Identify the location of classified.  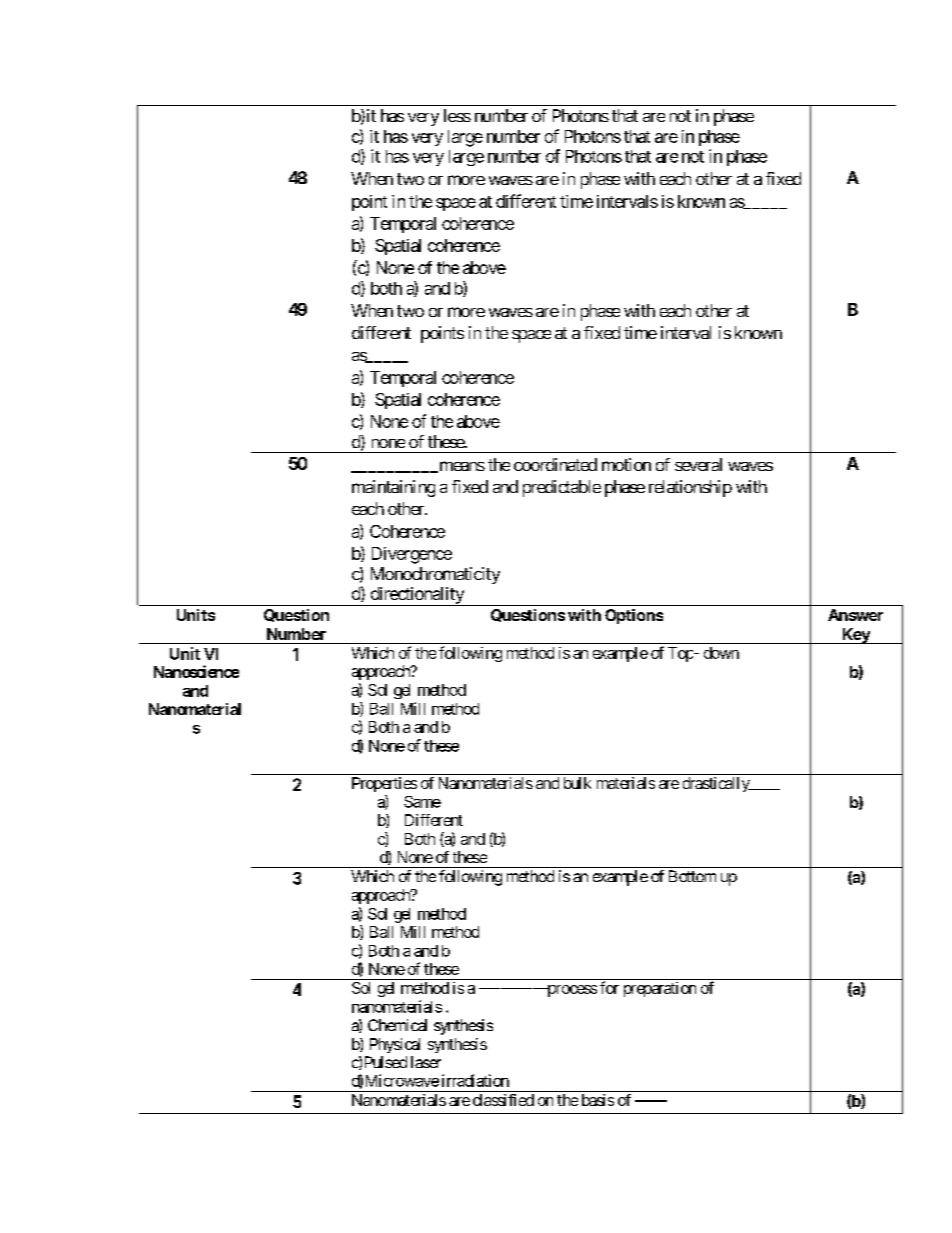
(503, 1100).
